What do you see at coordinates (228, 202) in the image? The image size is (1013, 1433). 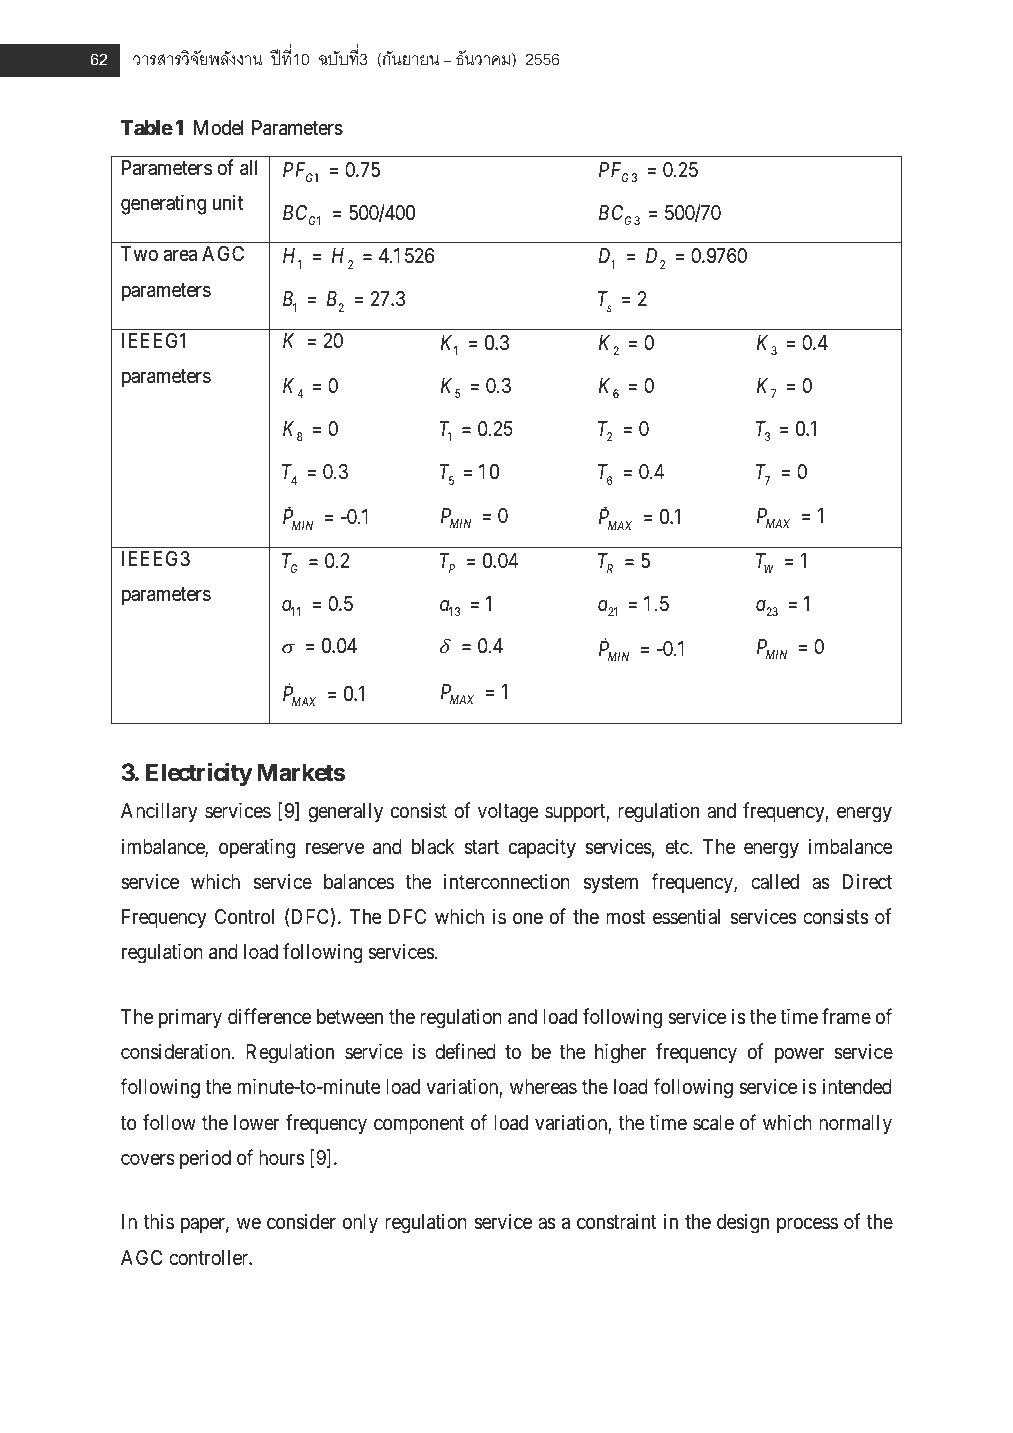 I see `unit` at bounding box center [228, 202].
